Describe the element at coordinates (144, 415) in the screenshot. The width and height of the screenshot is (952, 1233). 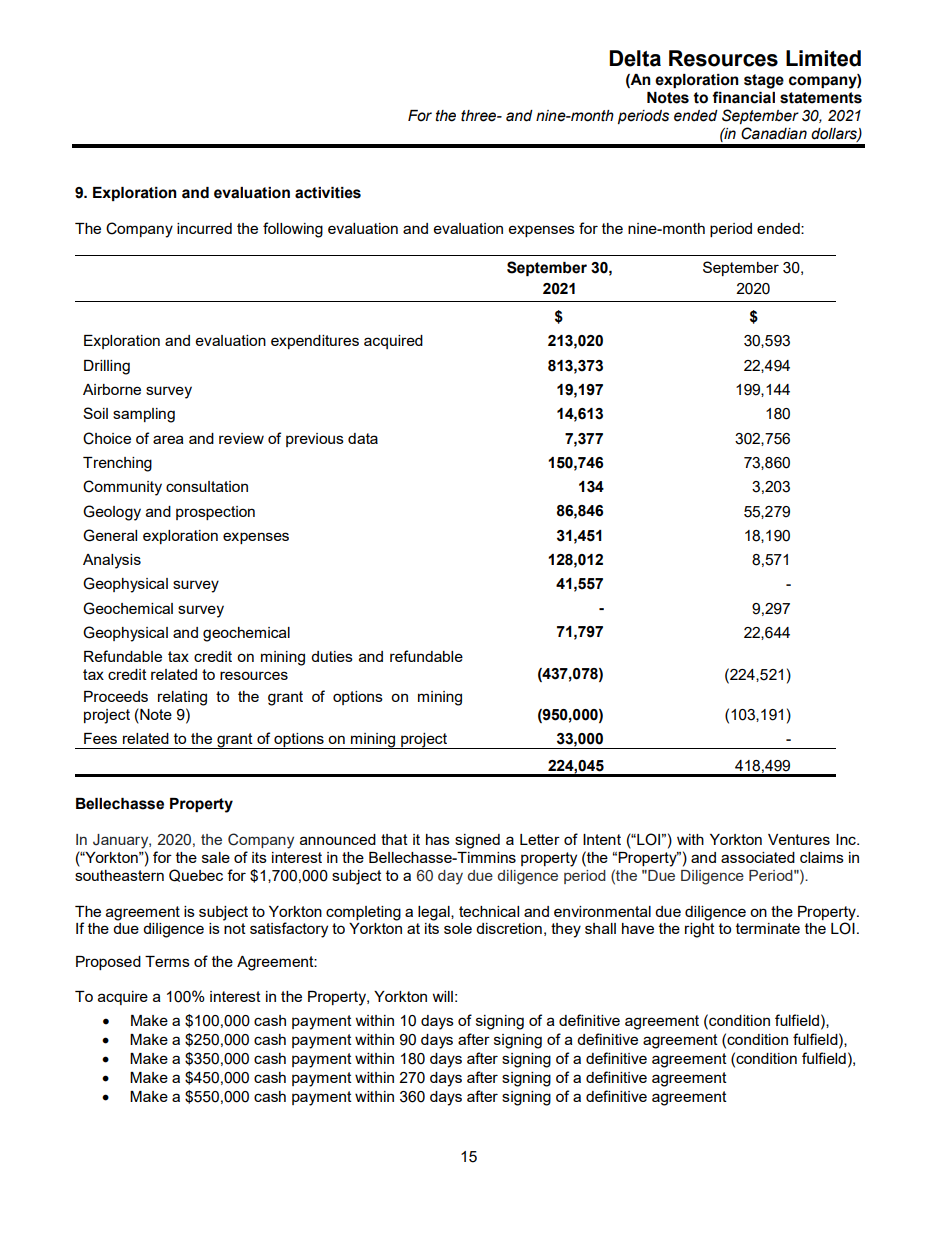
I see `sampling` at that location.
